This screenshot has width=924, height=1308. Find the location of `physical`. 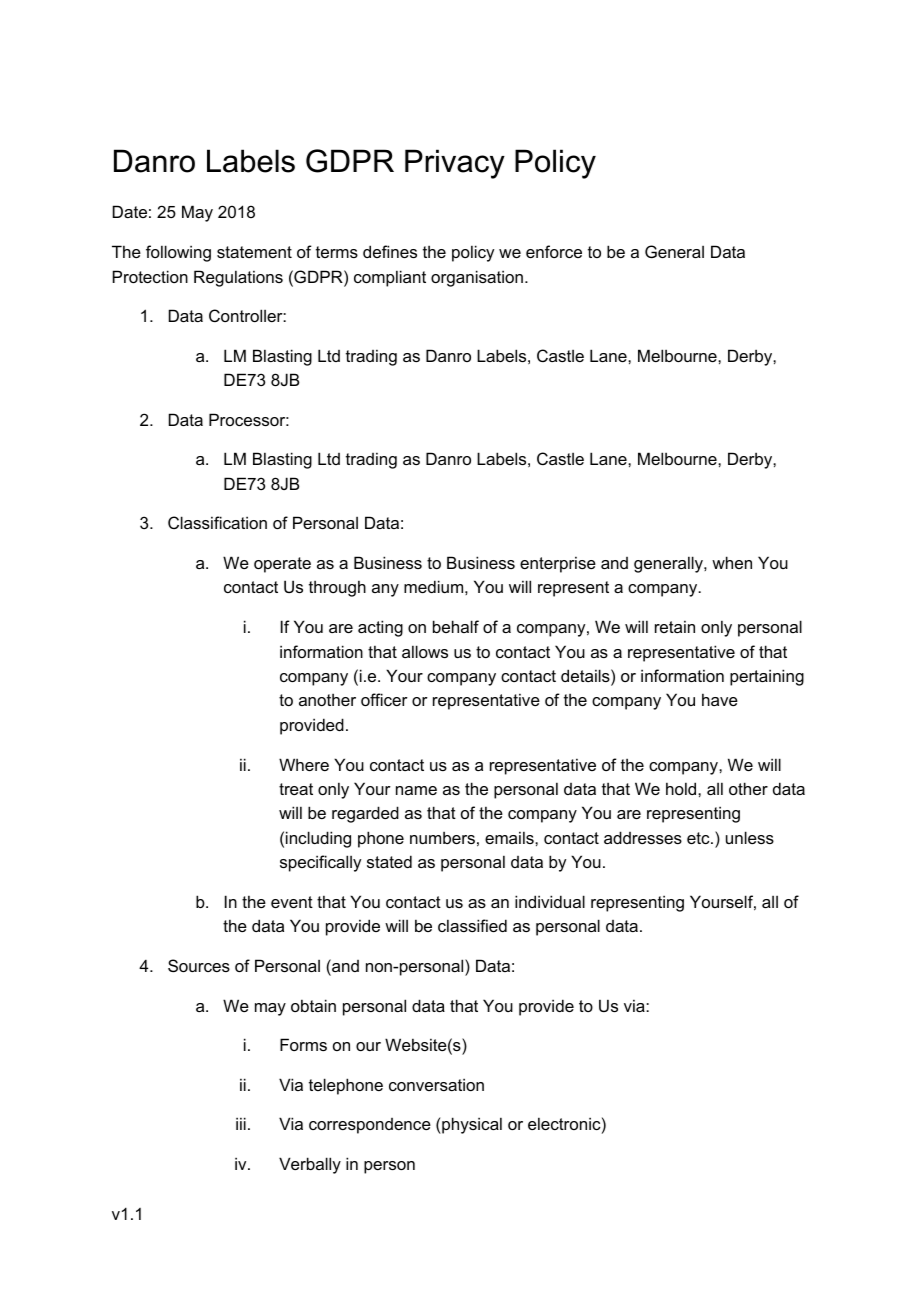

physical is located at coordinates (471, 1125).
